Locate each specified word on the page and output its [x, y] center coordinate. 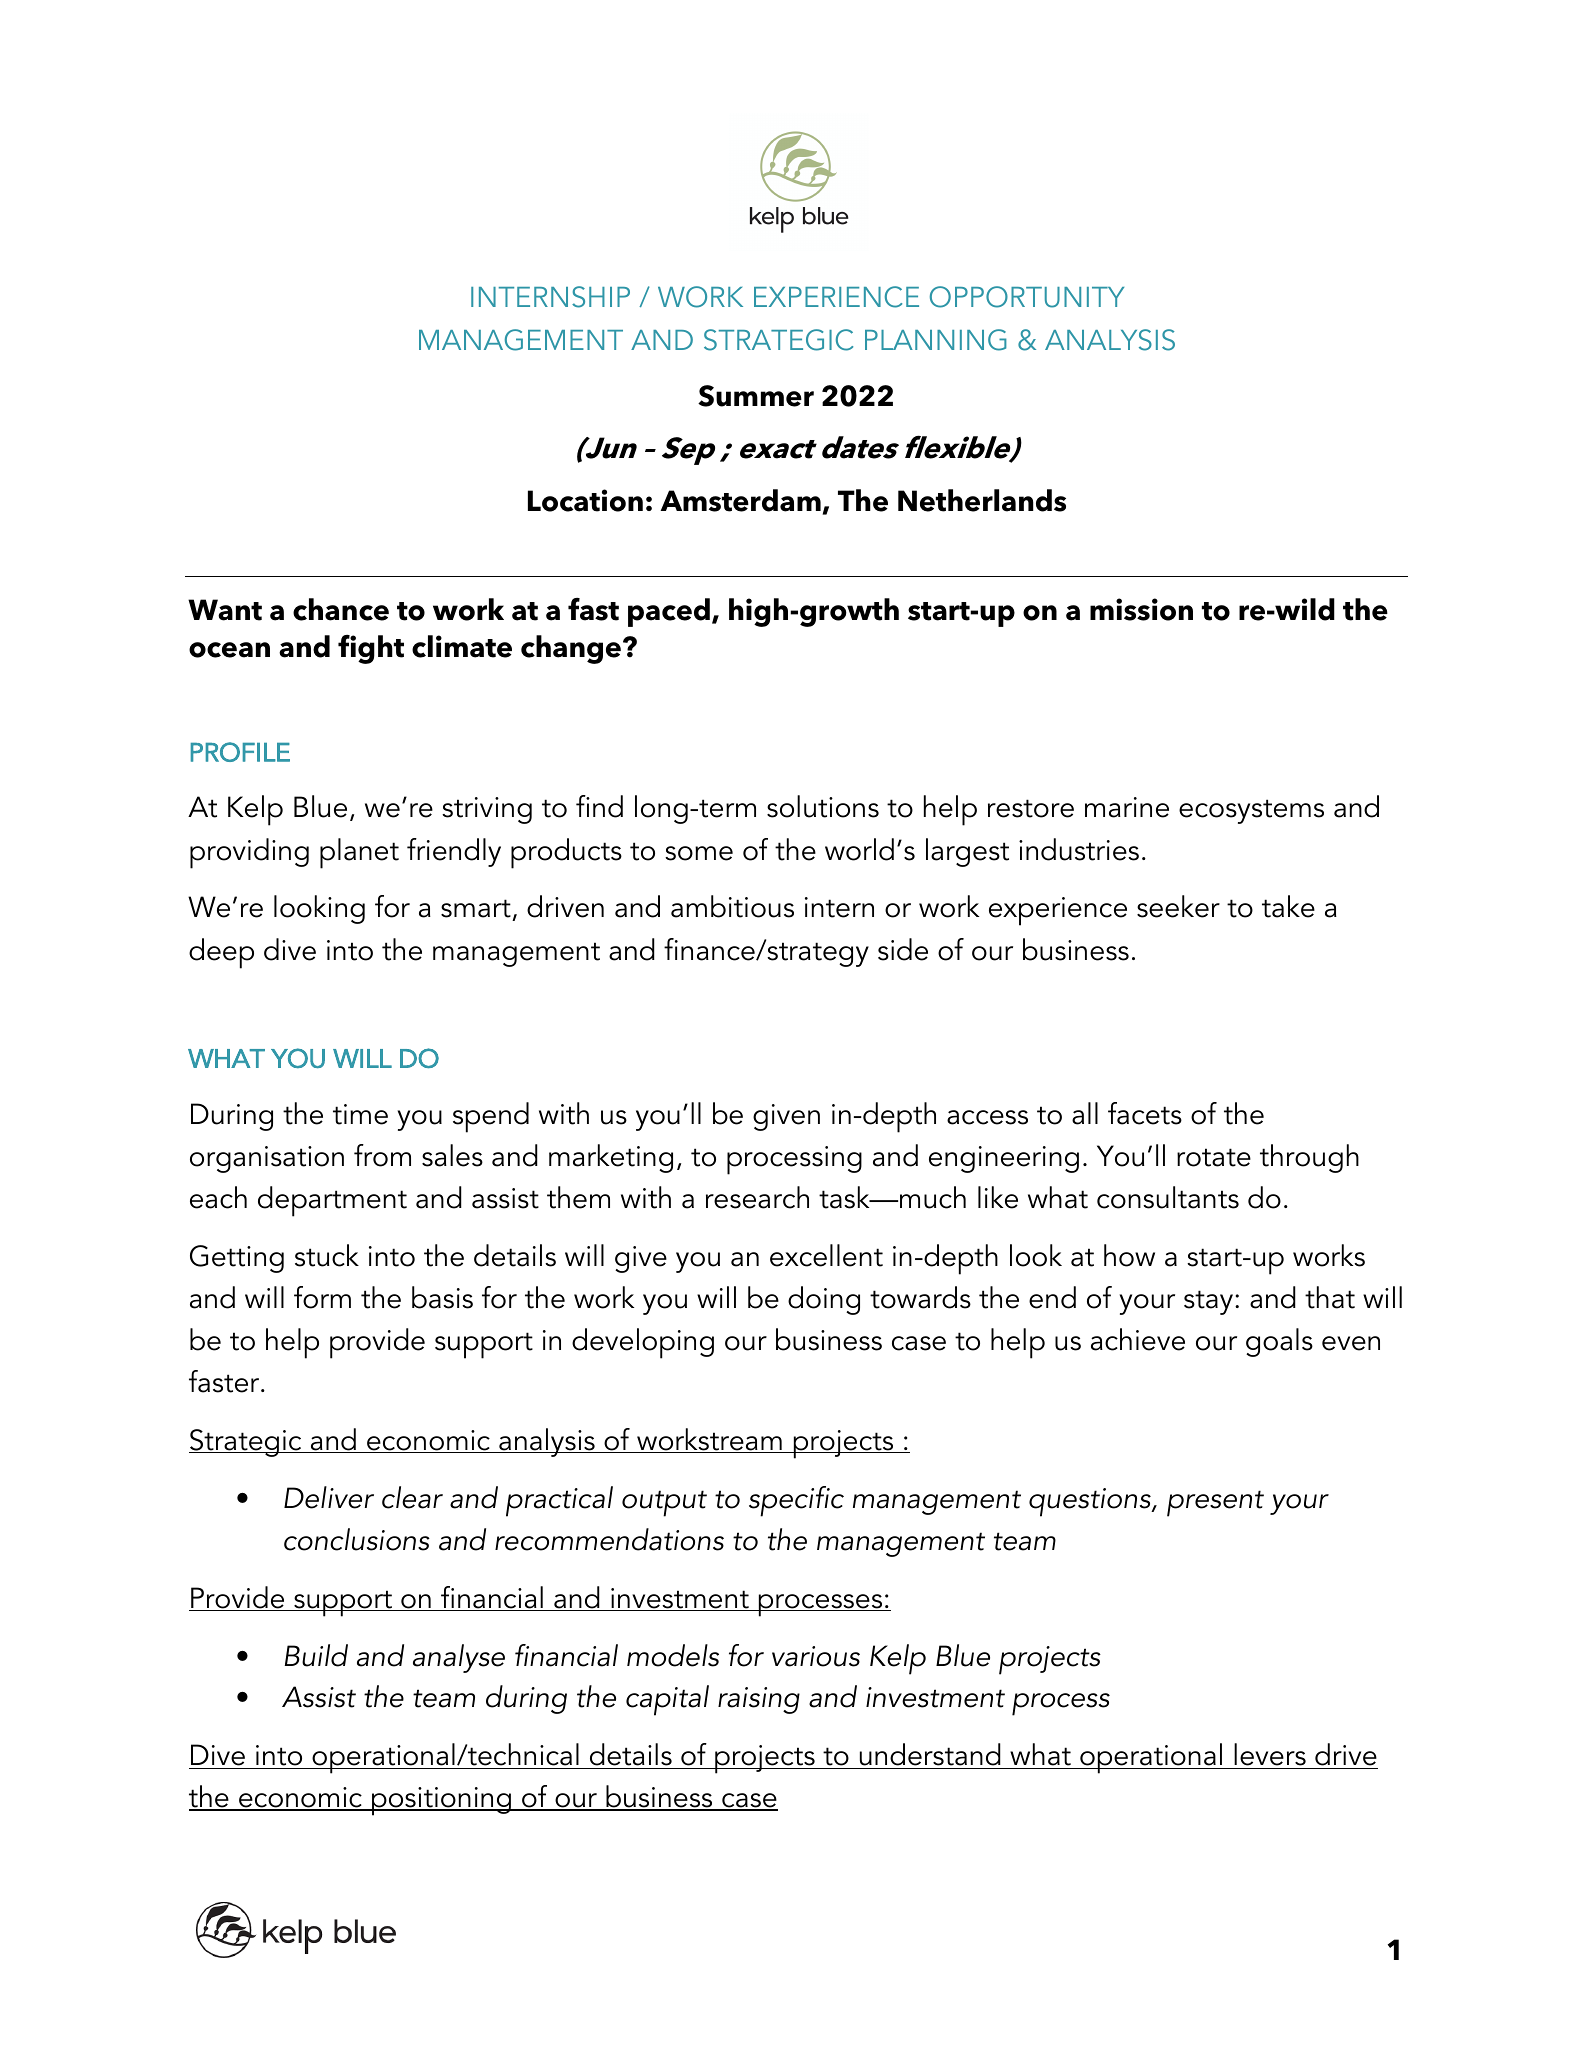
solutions [823, 806]
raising [759, 1700]
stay [1210, 1302]
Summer [756, 396]
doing [824, 1300]
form [322, 1297]
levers [1270, 1756]
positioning [441, 1801]
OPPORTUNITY [1027, 297]
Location [585, 500]
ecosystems [1251, 811]
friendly [454, 852]
